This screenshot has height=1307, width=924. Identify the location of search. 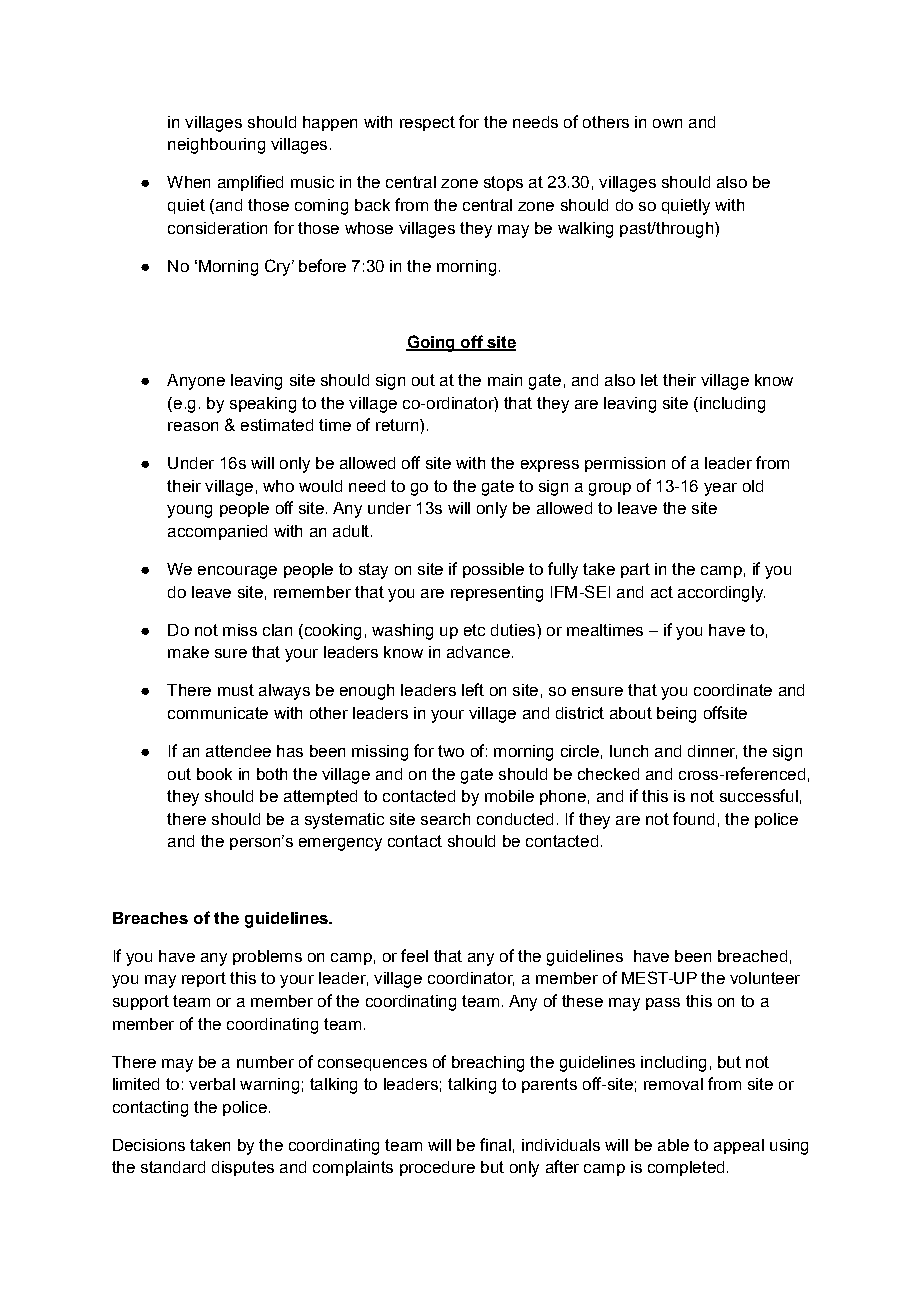
(445, 819).
